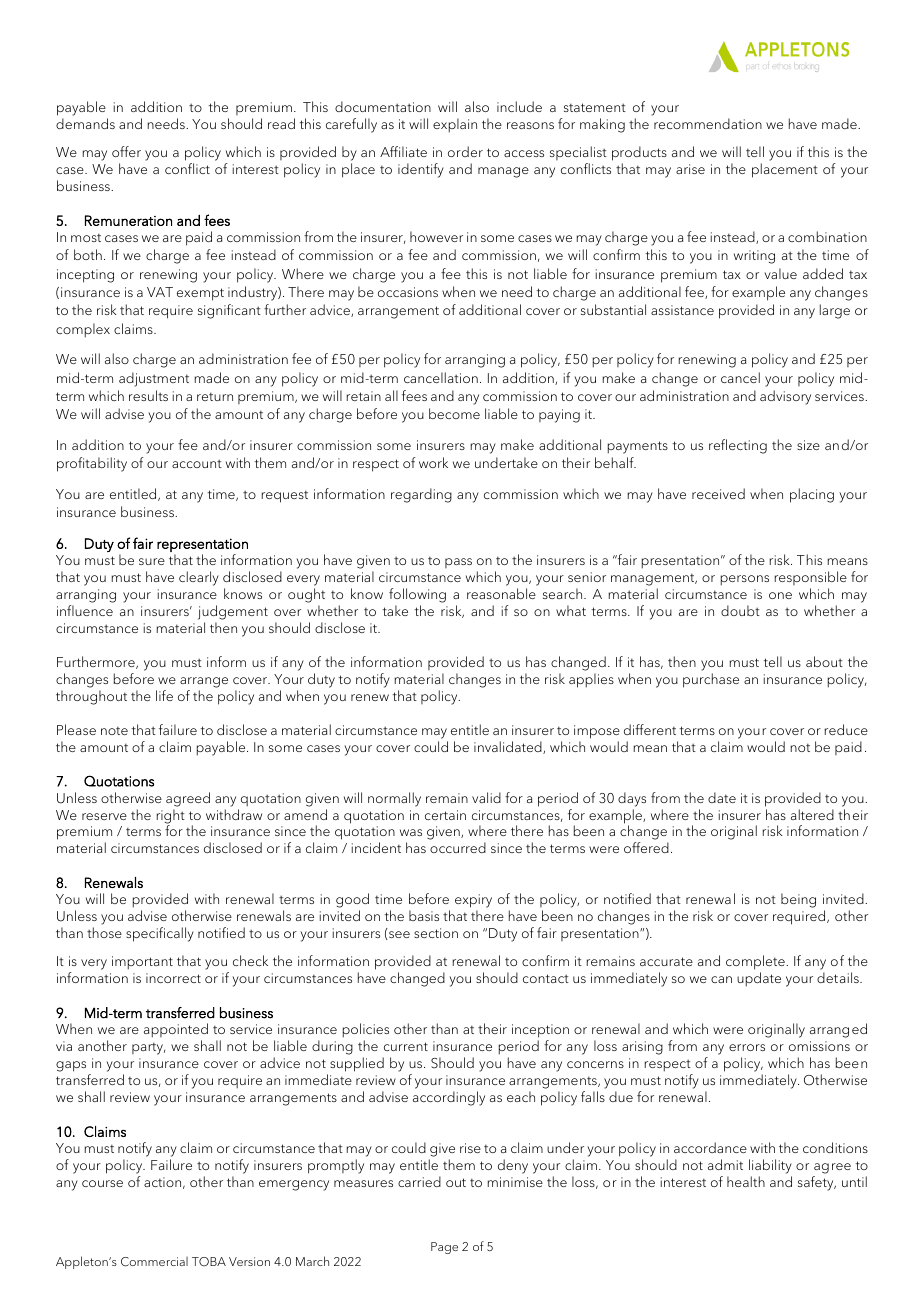 The width and height of the screenshot is (924, 1308). What do you see at coordinates (170, 817) in the screenshot?
I see `right` at bounding box center [170, 817].
